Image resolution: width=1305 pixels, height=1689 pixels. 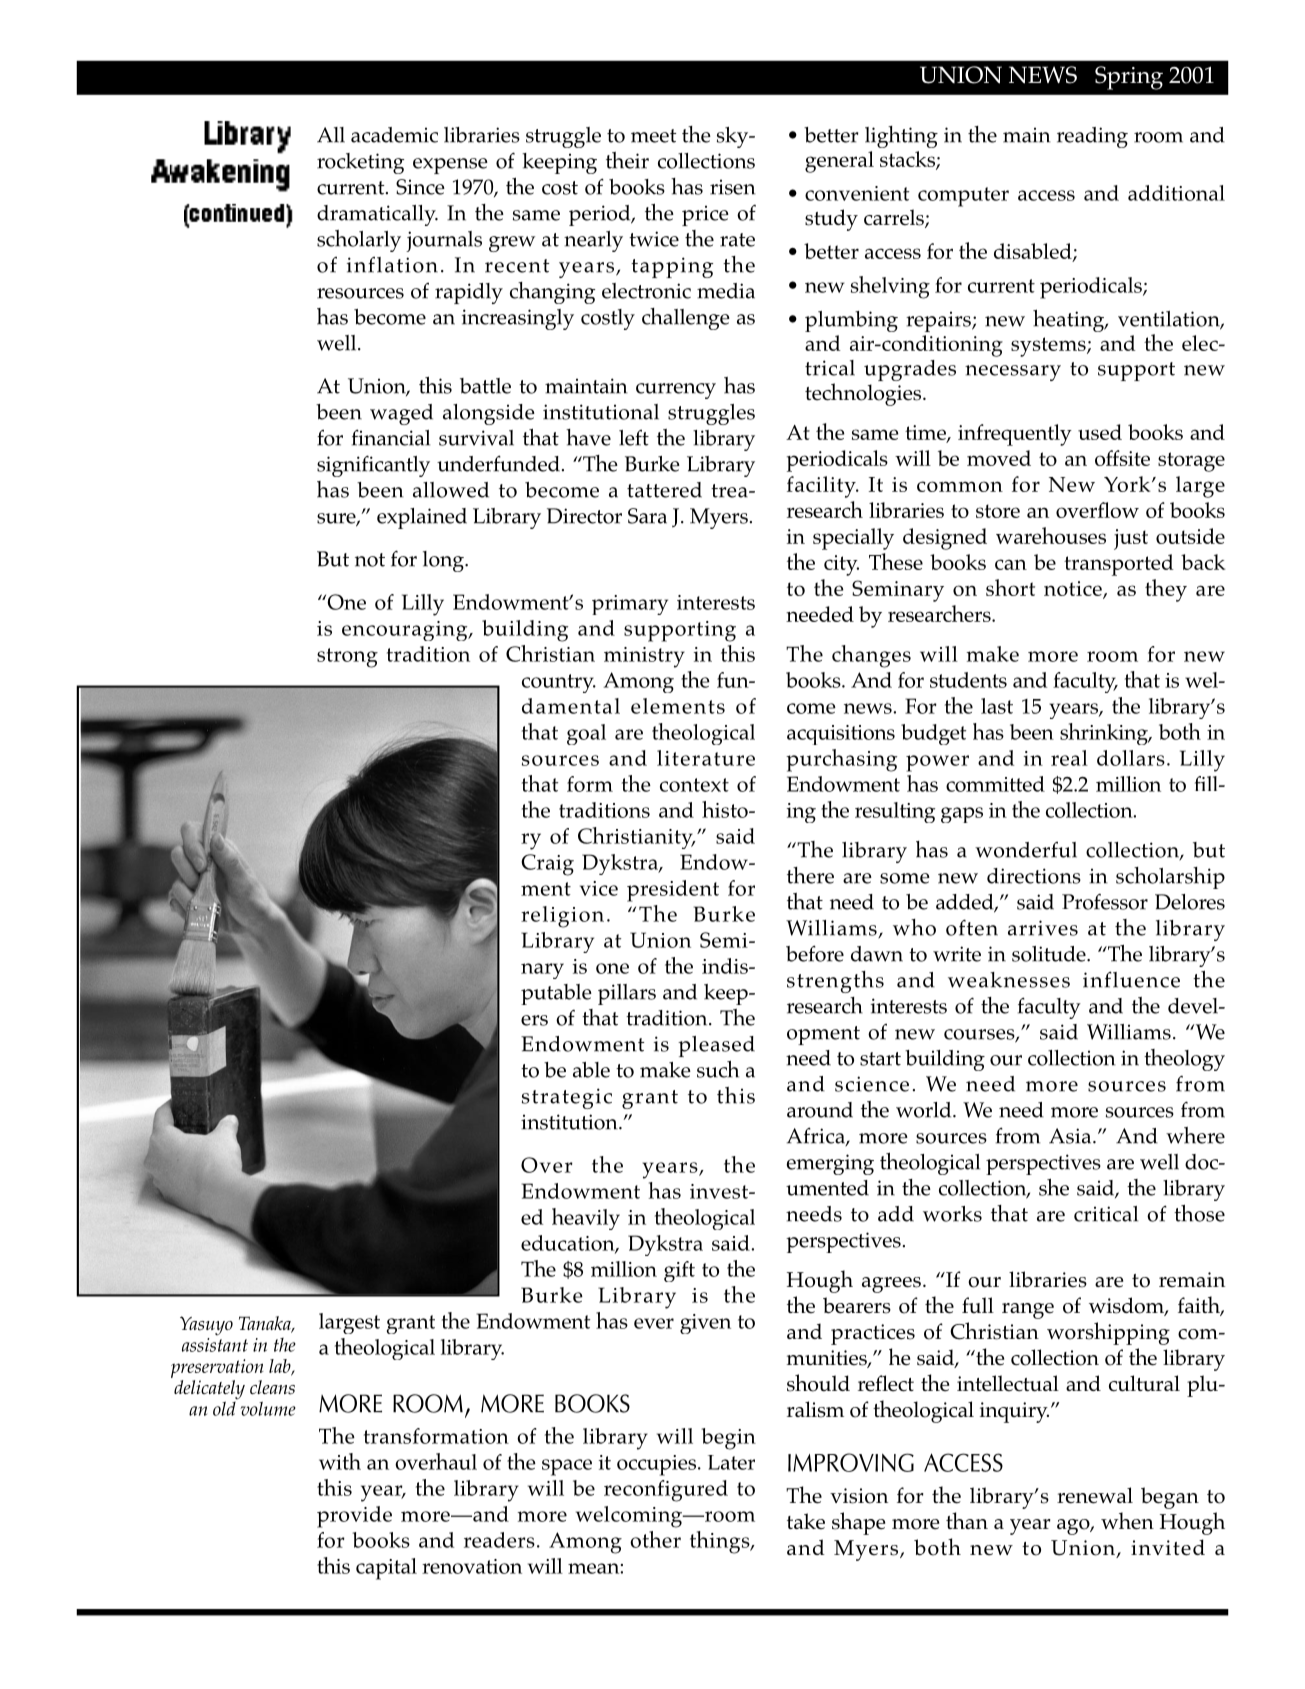 I want to click on context, so click(x=694, y=785).
